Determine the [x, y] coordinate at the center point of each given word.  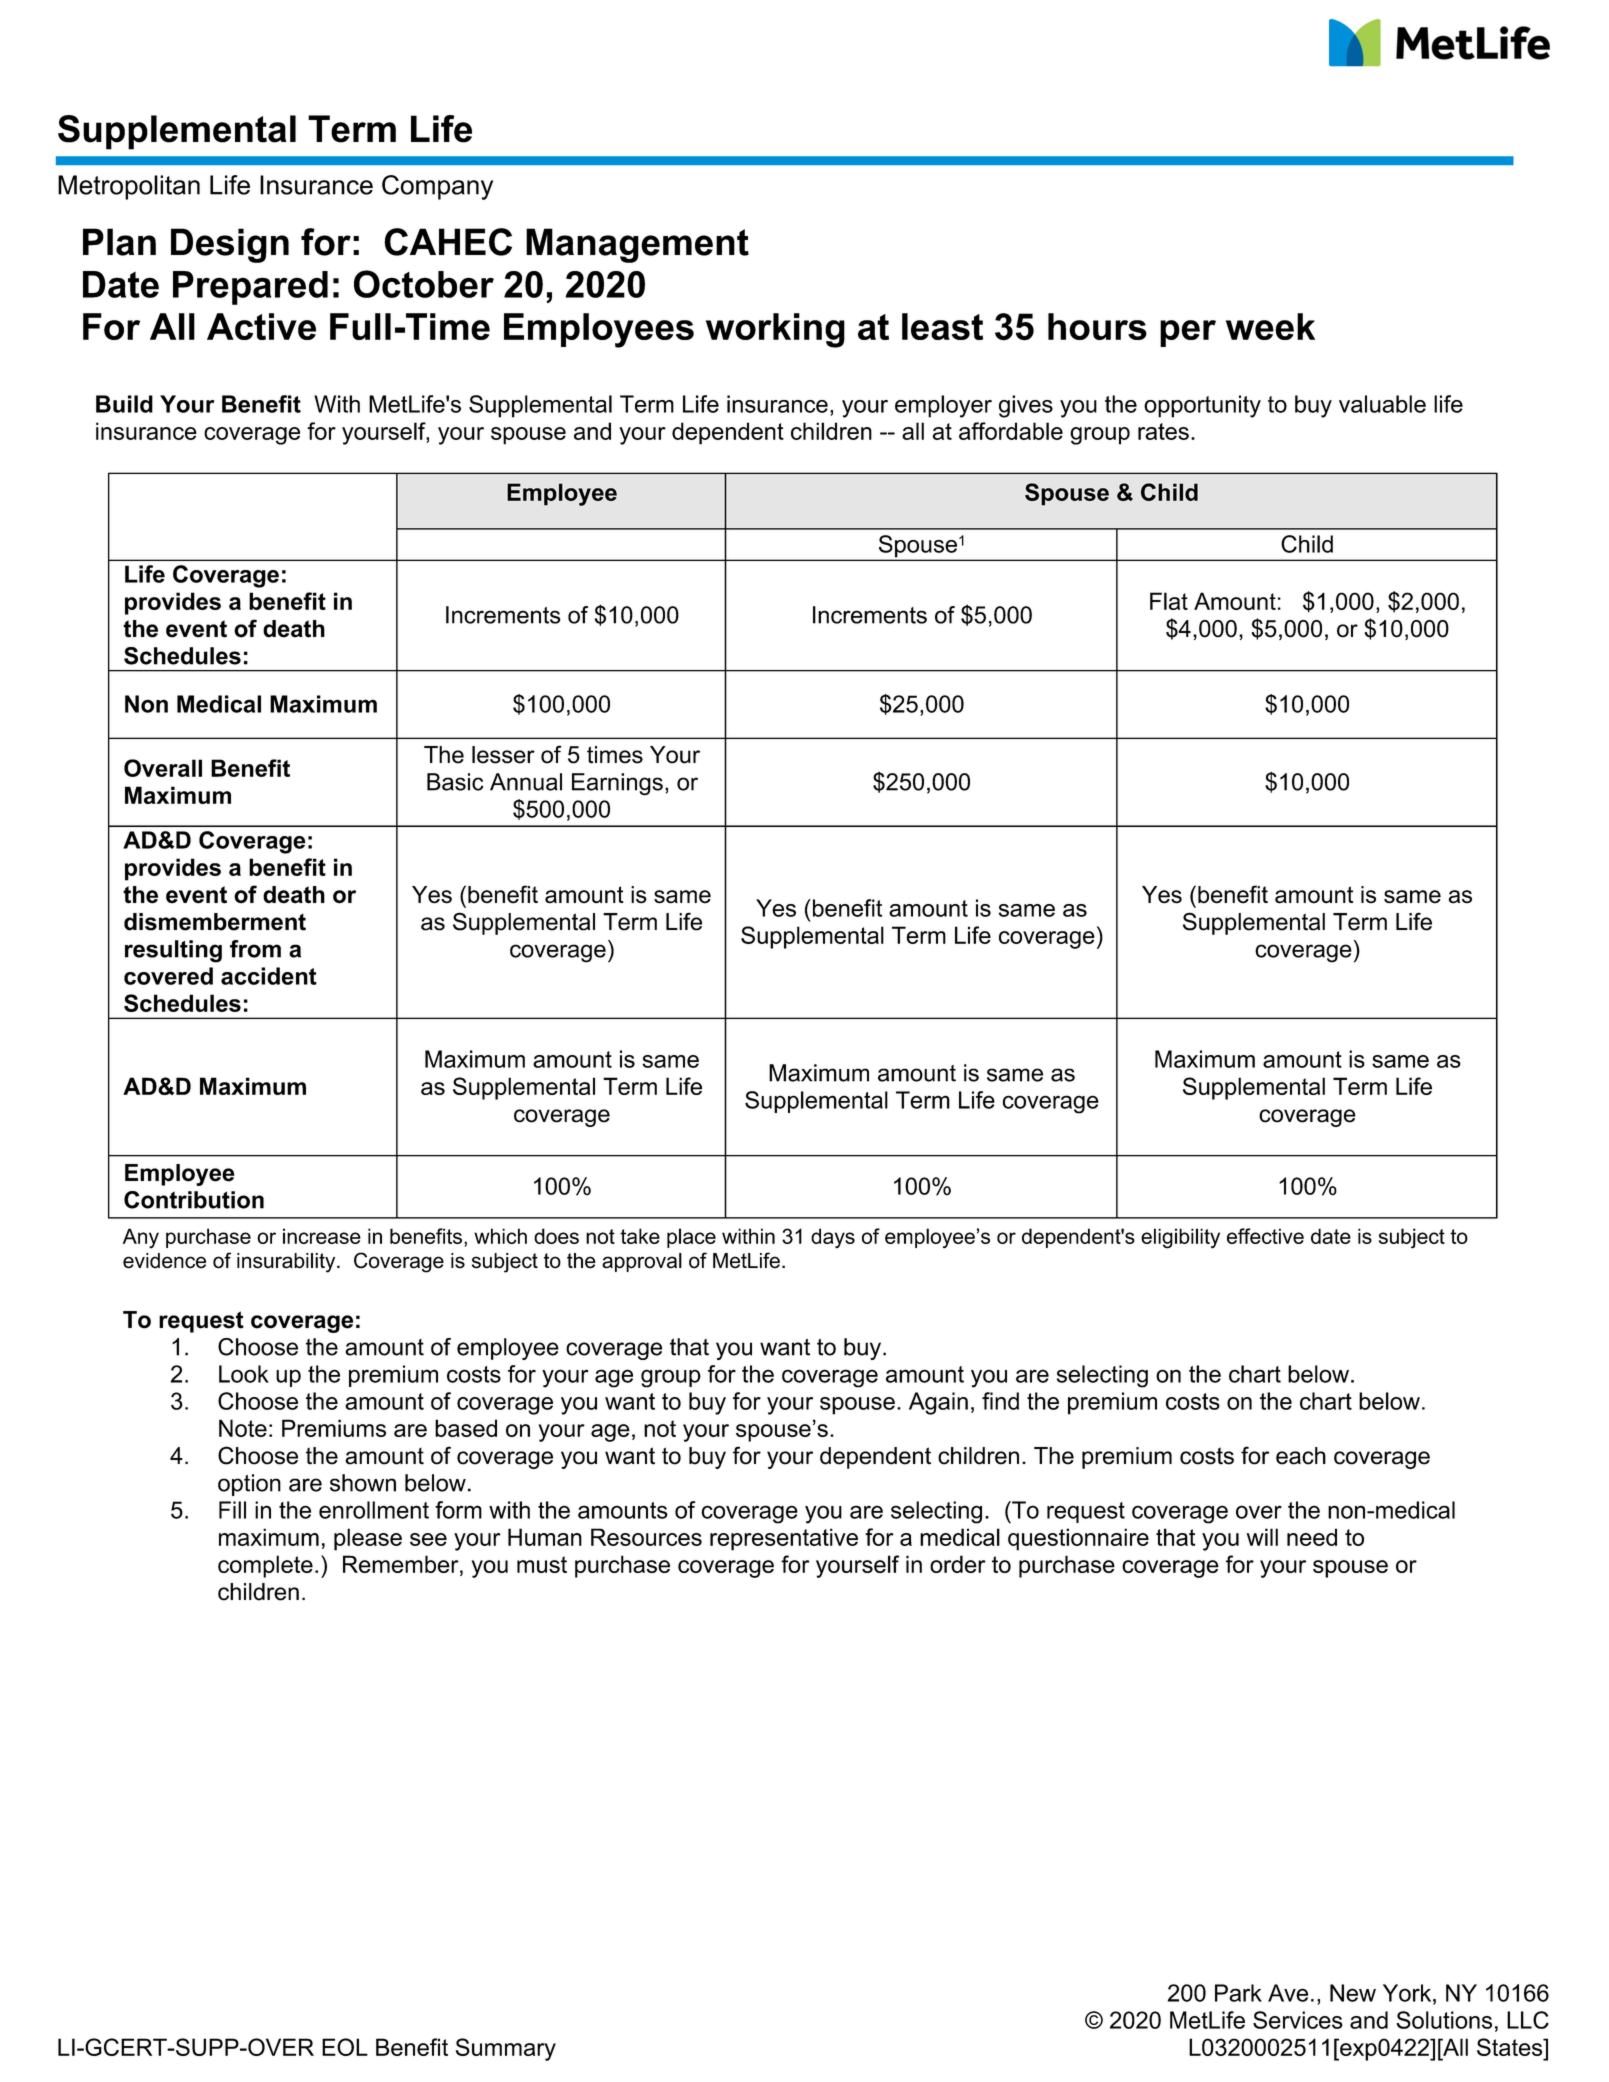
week [1270, 326]
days [833, 1238]
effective [1265, 1236]
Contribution [194, 1200]
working [775, 330]
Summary [506, 2049]
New [1353, 1993]
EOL [345, 2047]
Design [230, 245]
